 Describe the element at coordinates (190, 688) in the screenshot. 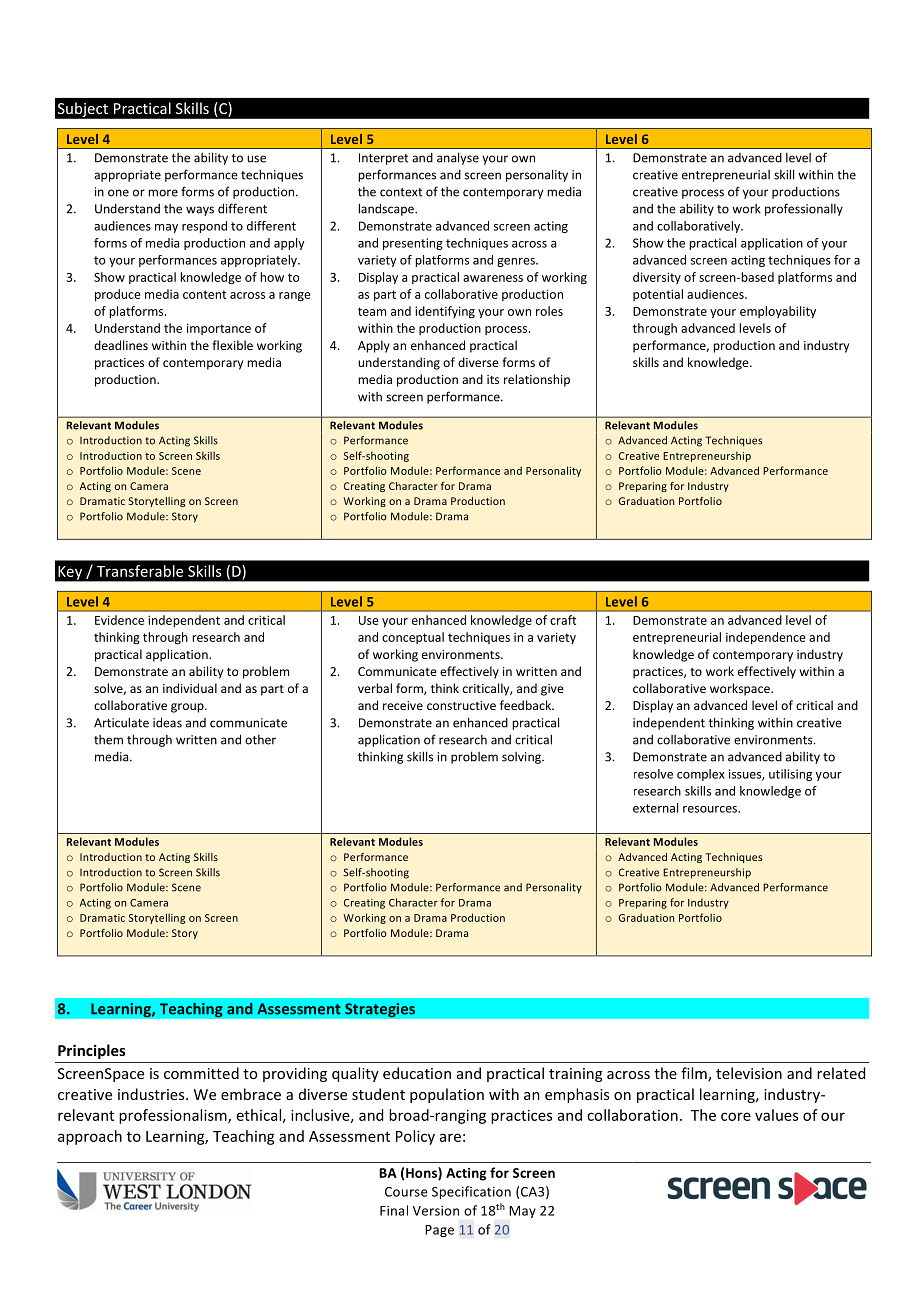

I see `individual` at that location.
